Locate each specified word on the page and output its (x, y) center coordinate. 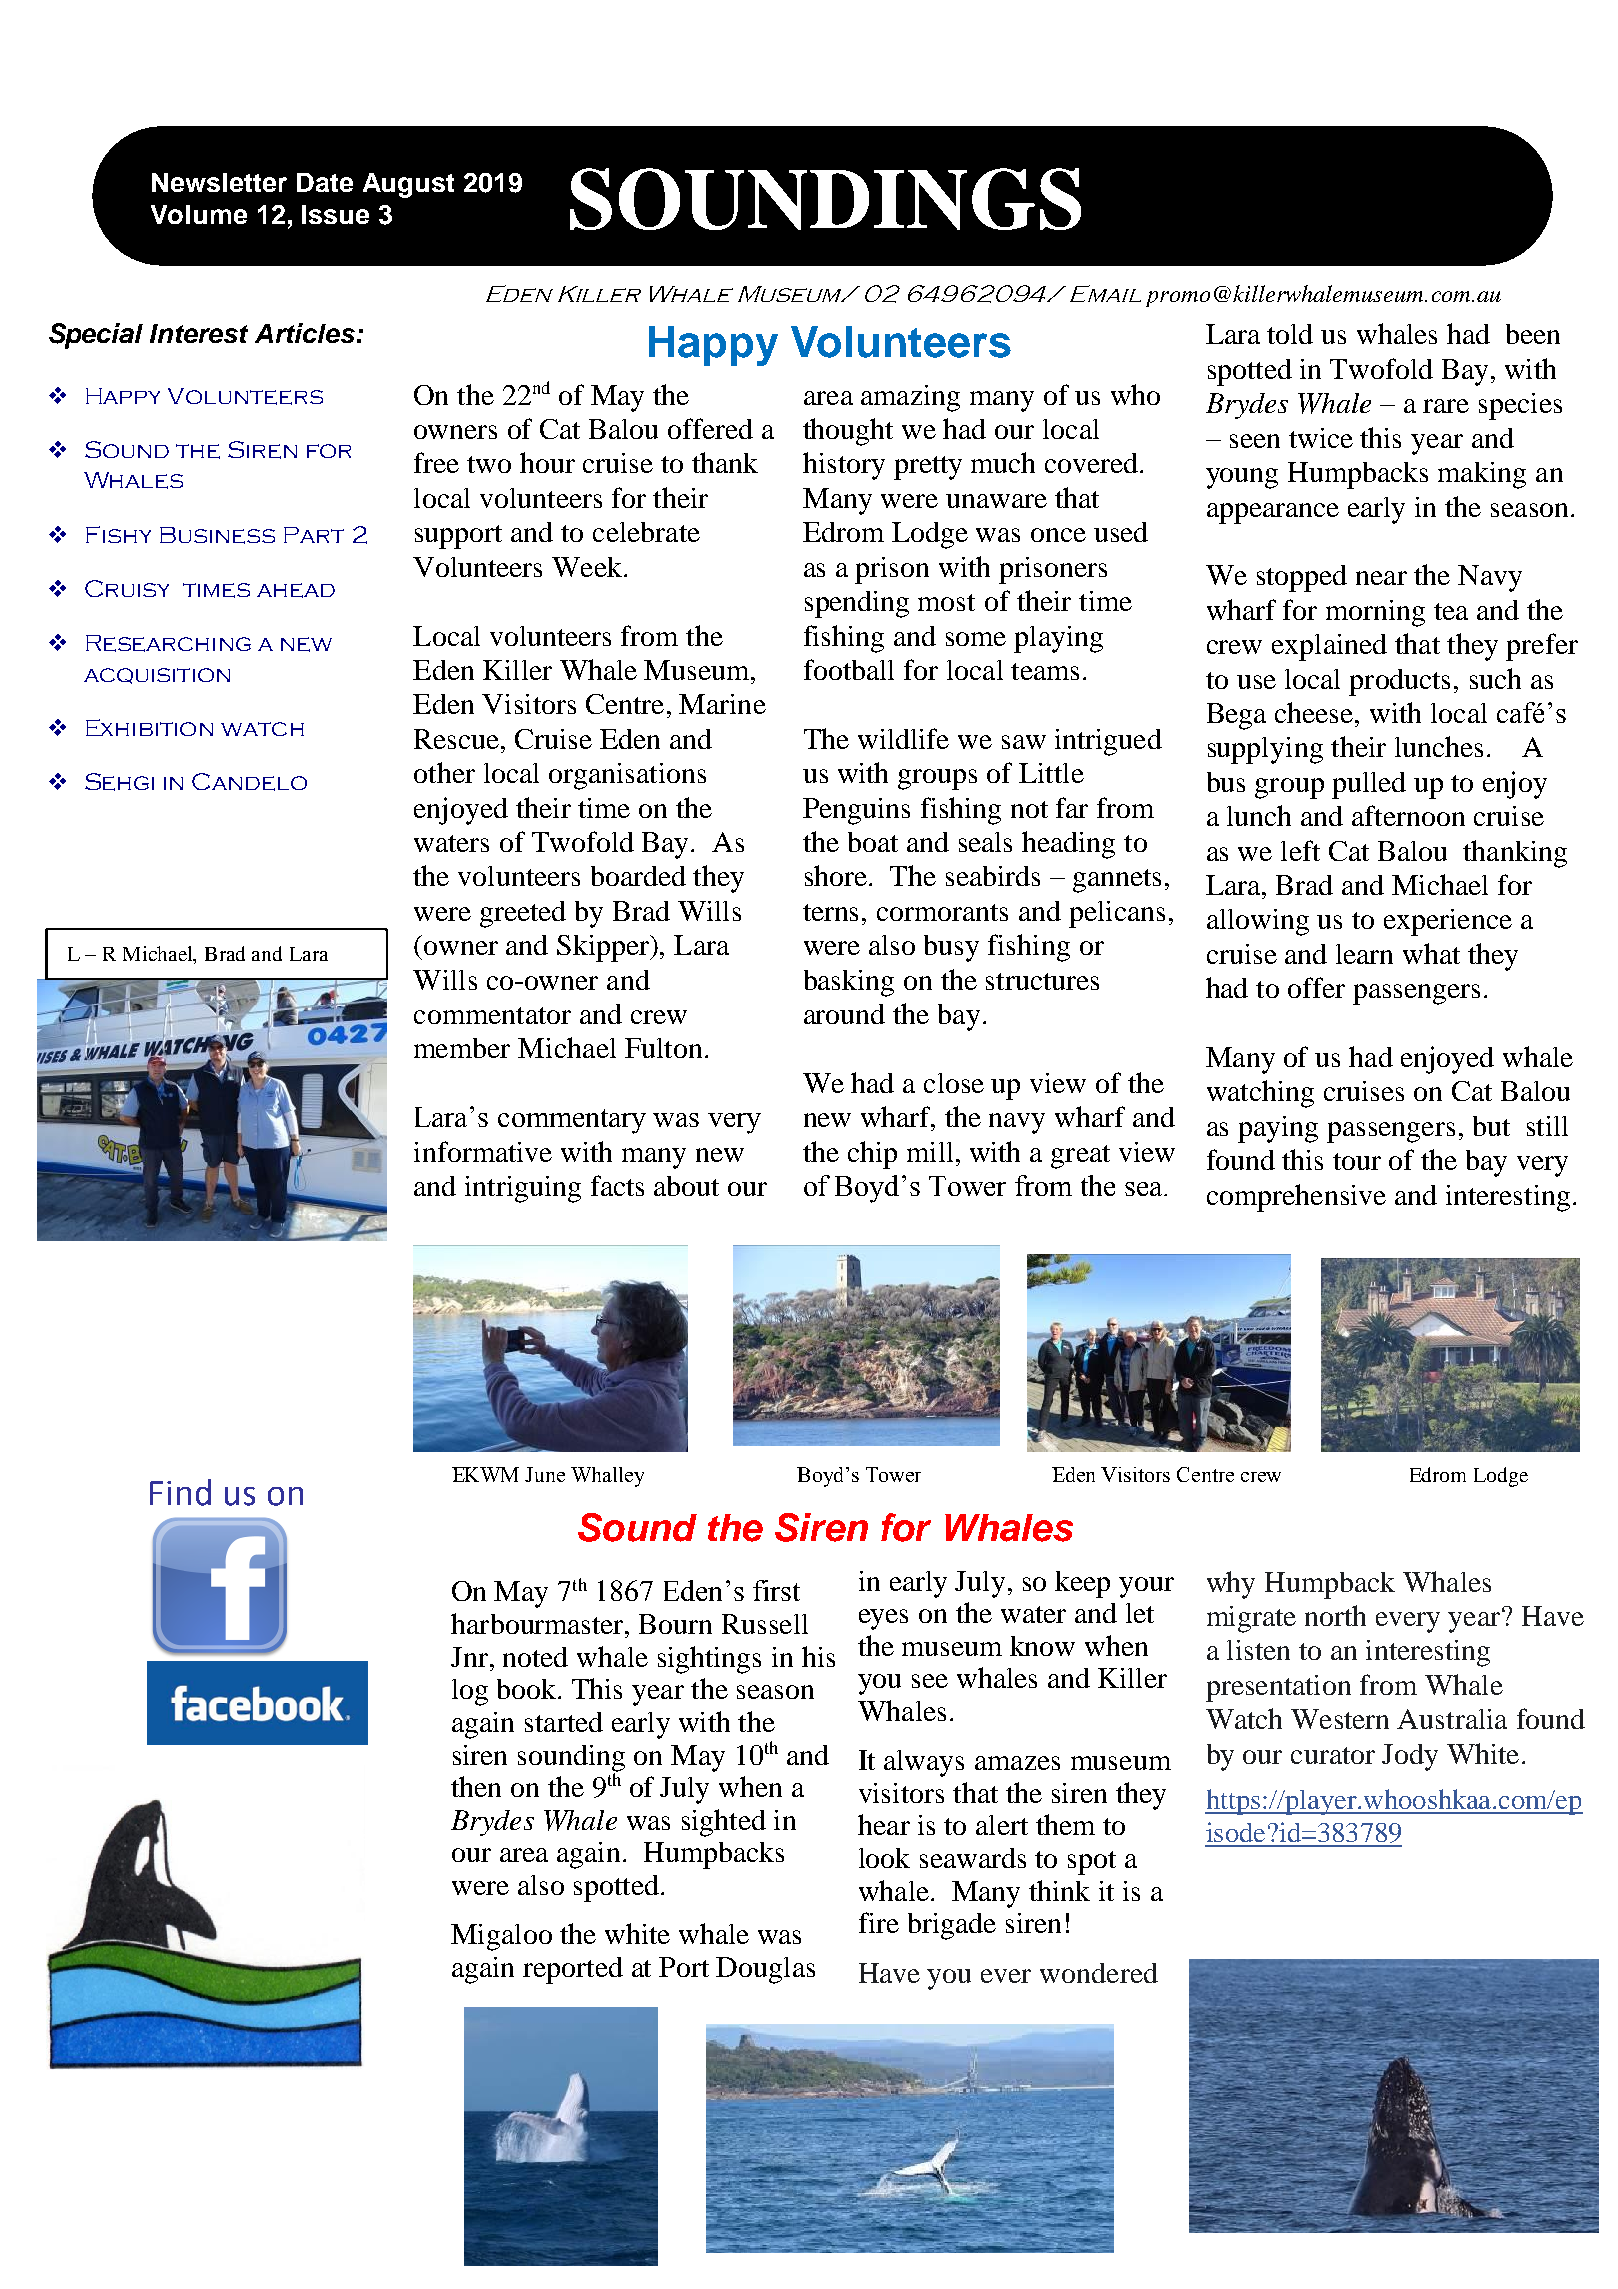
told (1290, 334)
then (476, 1786)
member (462, 1048)
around (844, 1014)
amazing (910, 398)
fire (879, 1922)
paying (1278, 1129)
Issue (335, 214)
